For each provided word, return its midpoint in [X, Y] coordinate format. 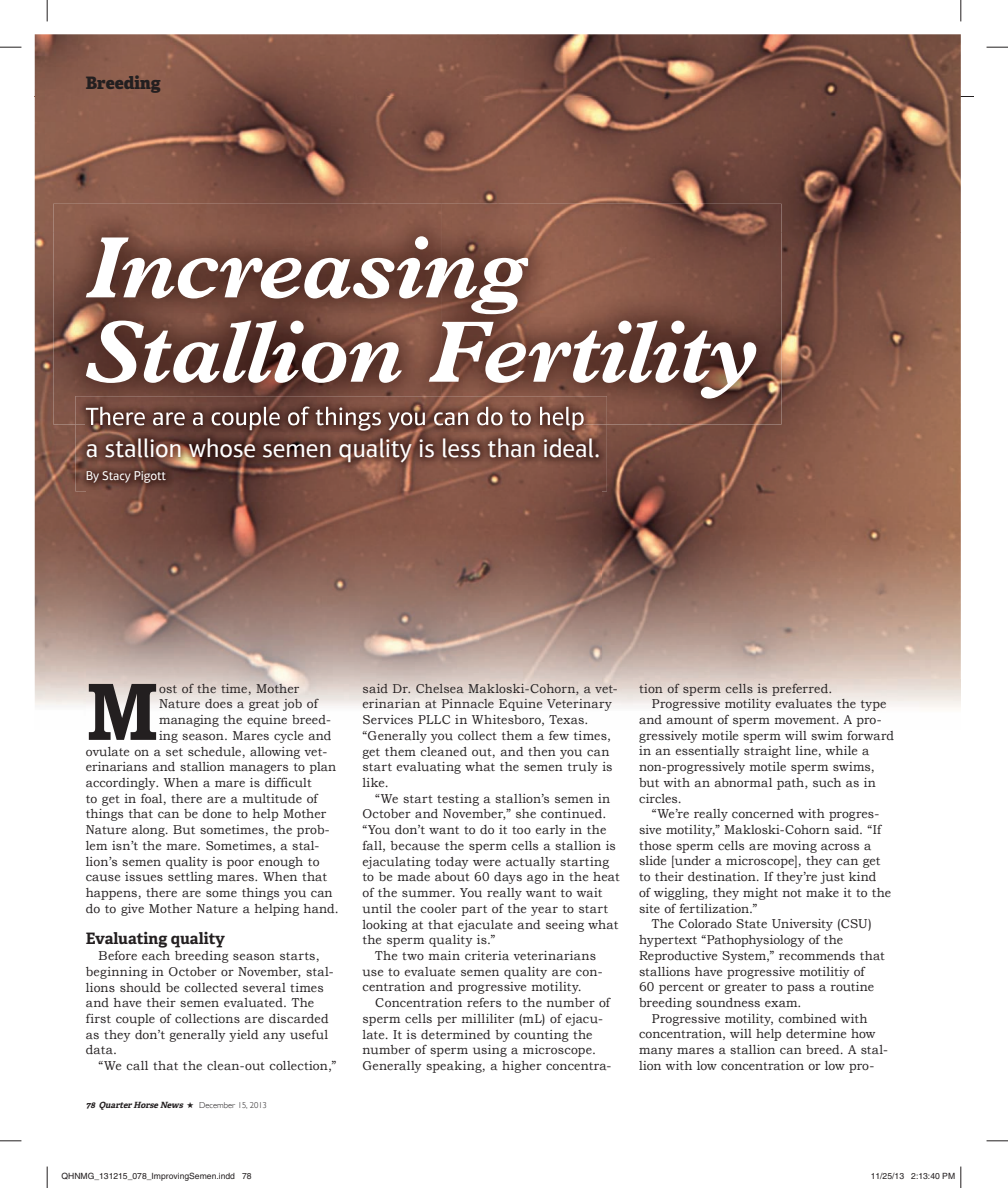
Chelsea [439, 688]
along [149, 831]
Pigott [150, 477]
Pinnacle [468, 703]
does [218, 703]
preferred [801, 690]
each [156, 955]
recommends [817, 955]
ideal [570, 448]
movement [806, 720]
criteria [487, 955]
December [217, 1105]
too [521, 830]
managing [189, 721]
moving [795, 847]
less [461, 448]
